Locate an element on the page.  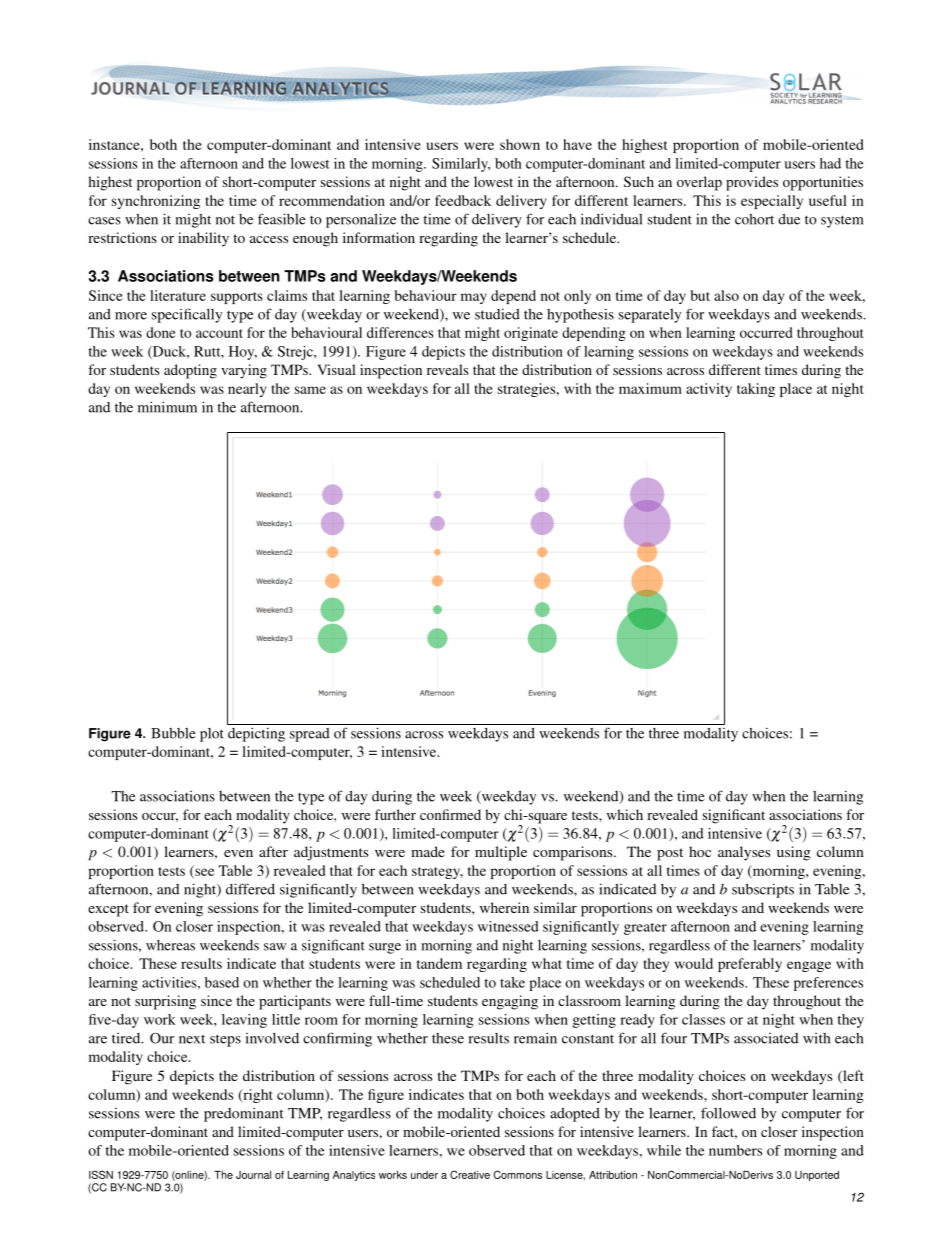
provides is located at coordinates (752, 183).
